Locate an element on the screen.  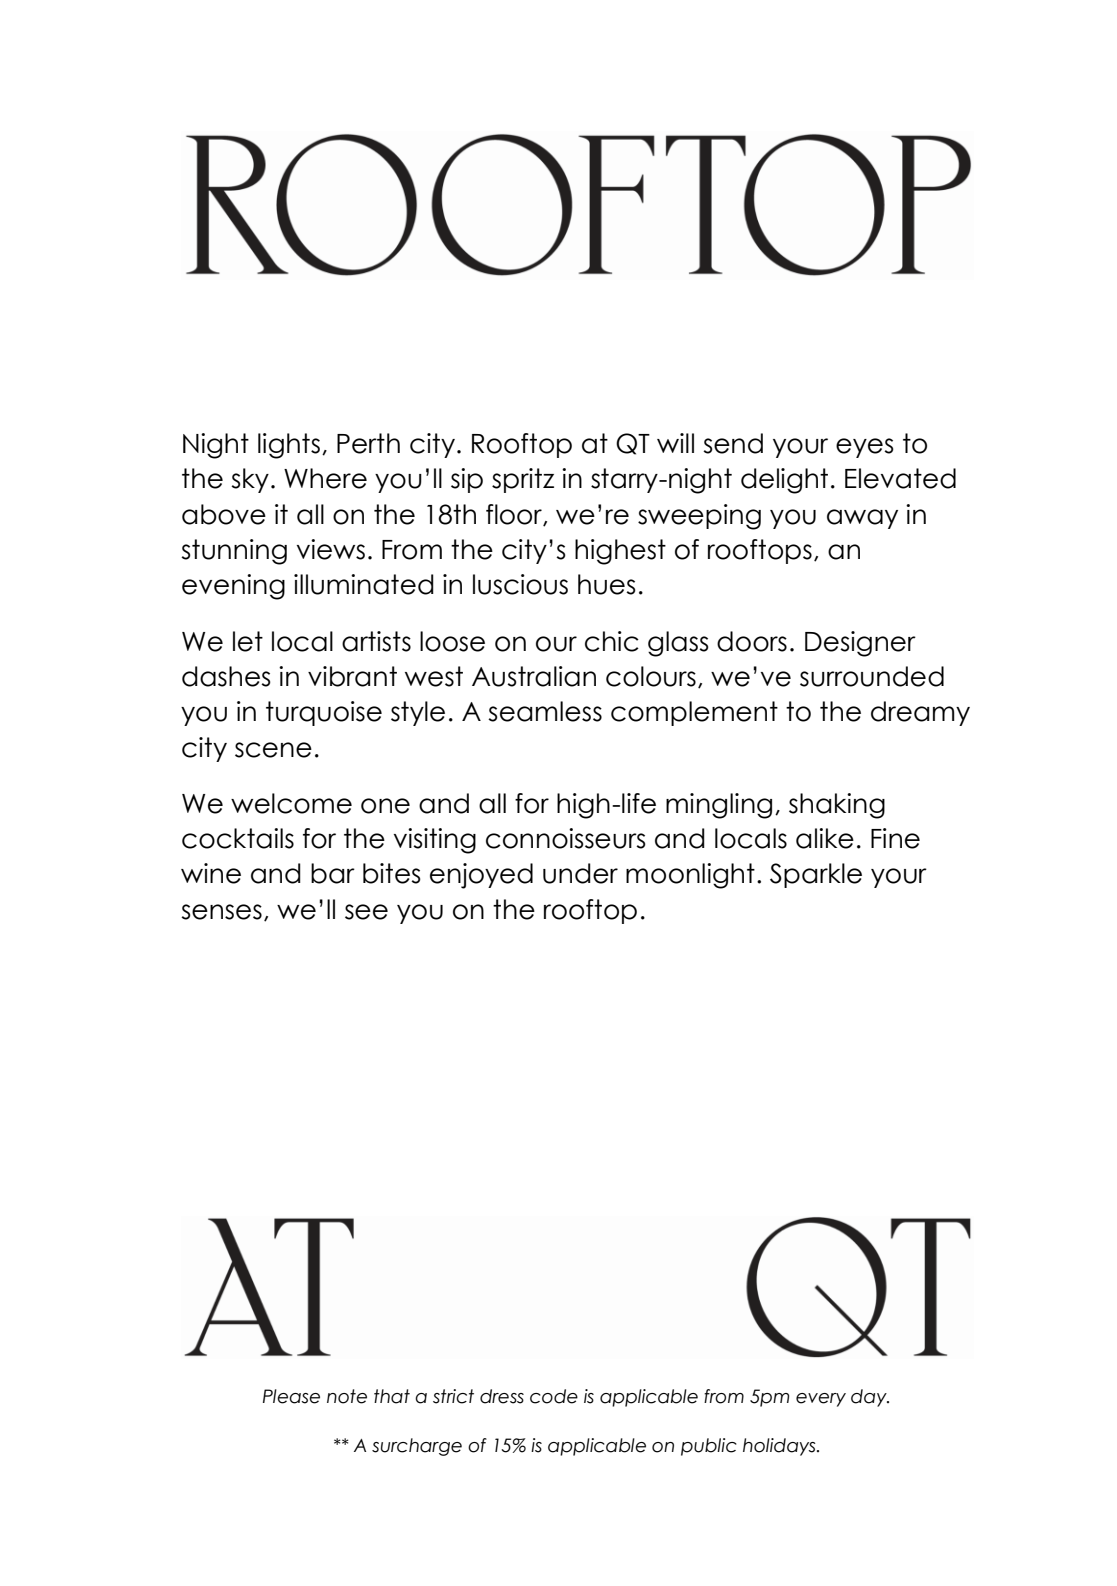
eyes is located at coordinates (865, 448).
